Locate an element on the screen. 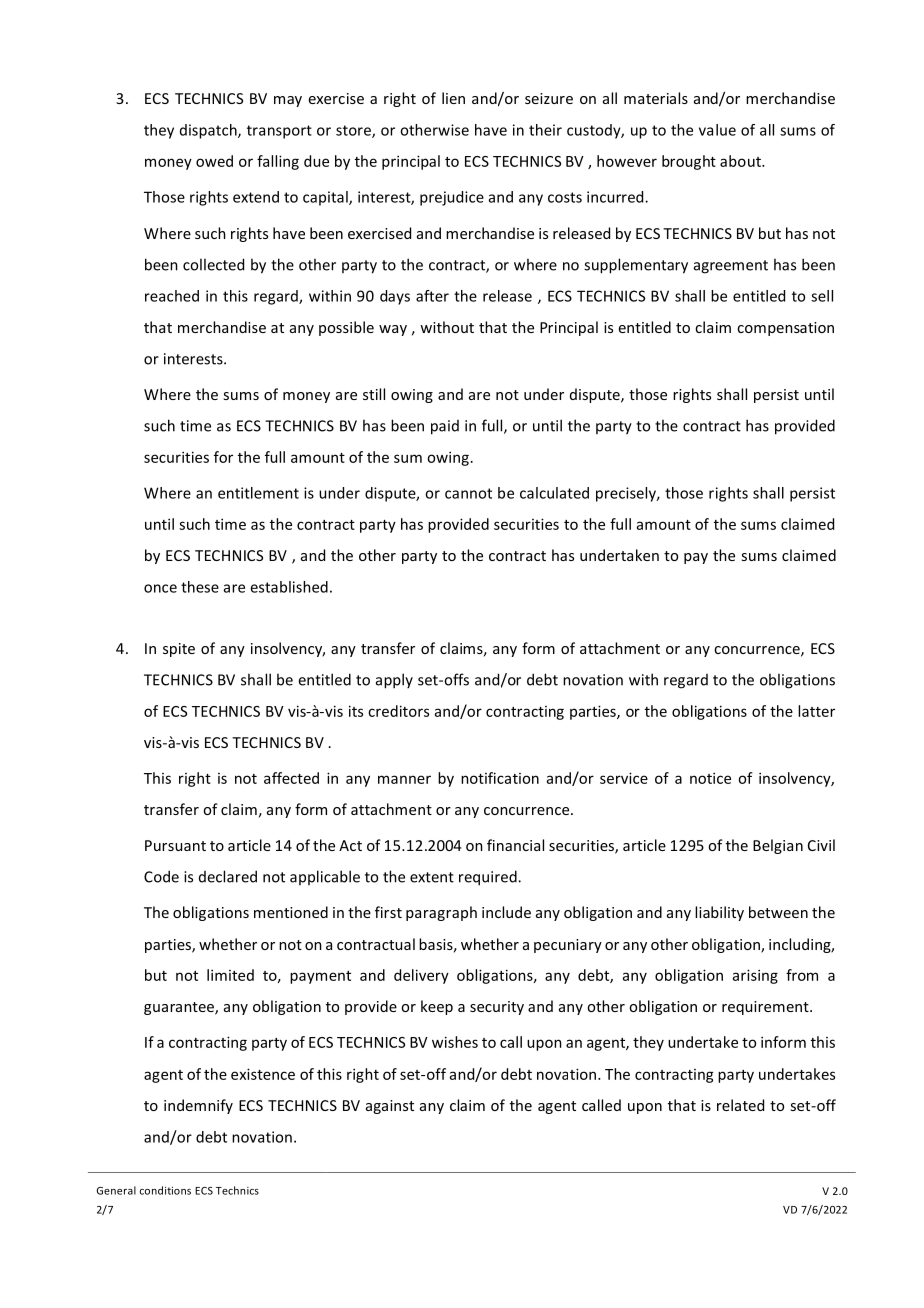  apply is located at coordinates (394, 681).
